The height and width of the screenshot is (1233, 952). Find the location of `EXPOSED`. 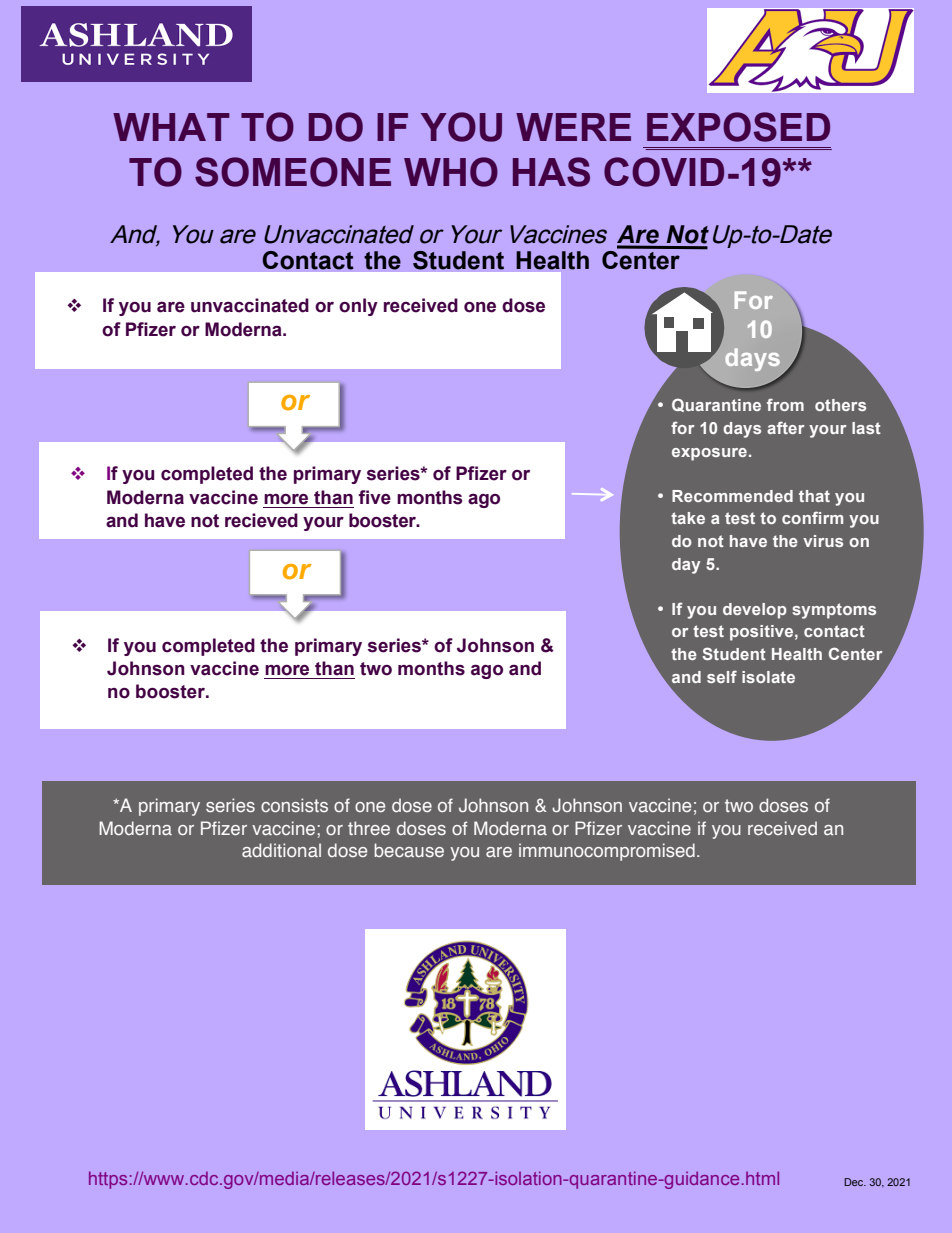

EXPOSED is located at coordinates (738, 127).
